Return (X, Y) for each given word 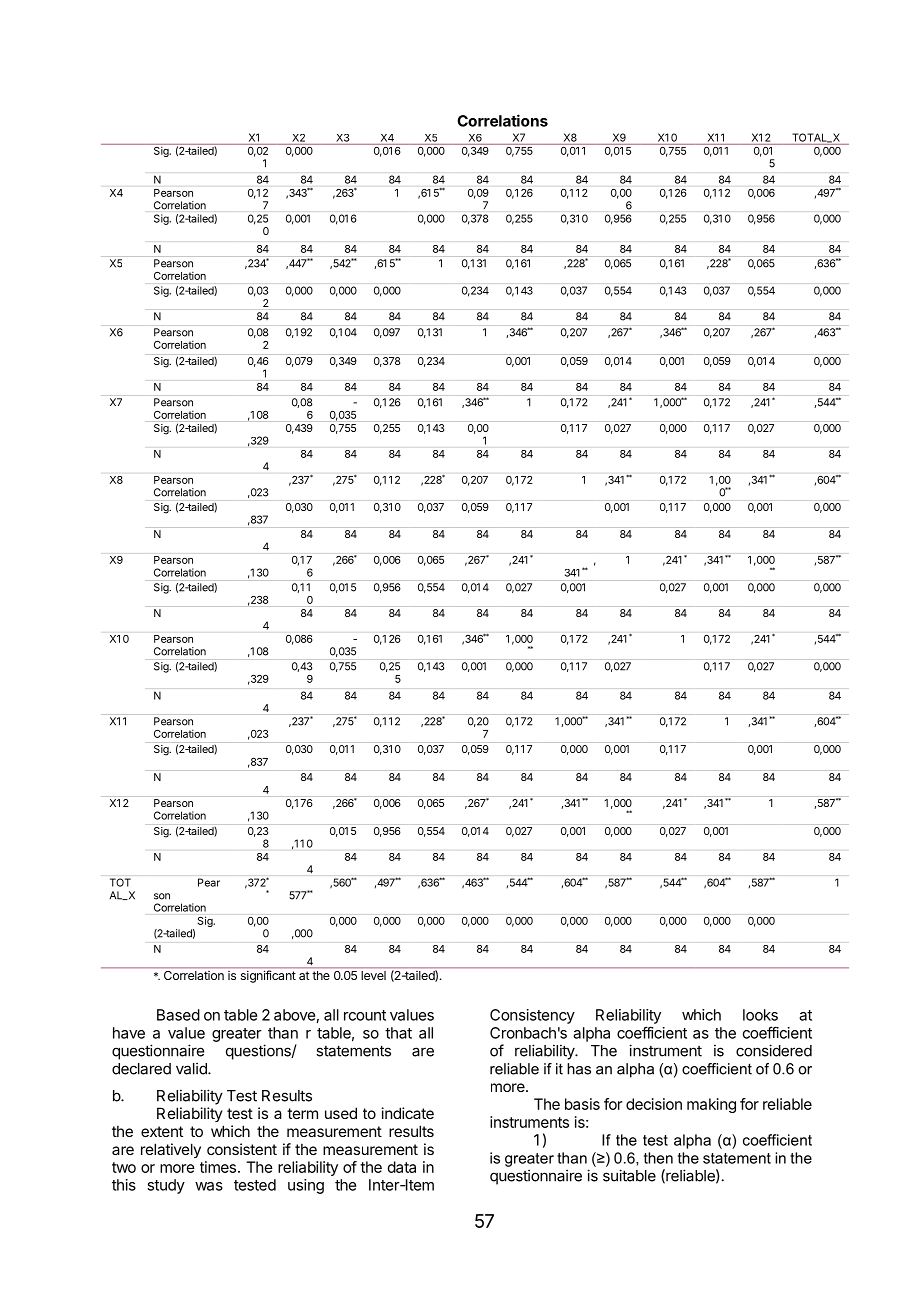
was (209, 1186)
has (579, 1069)
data (402, 1167)
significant (268, 976)
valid (192, 1068)
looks (760, 1015)
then (658, 1158)
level (373, 975)
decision (654, 1104)
